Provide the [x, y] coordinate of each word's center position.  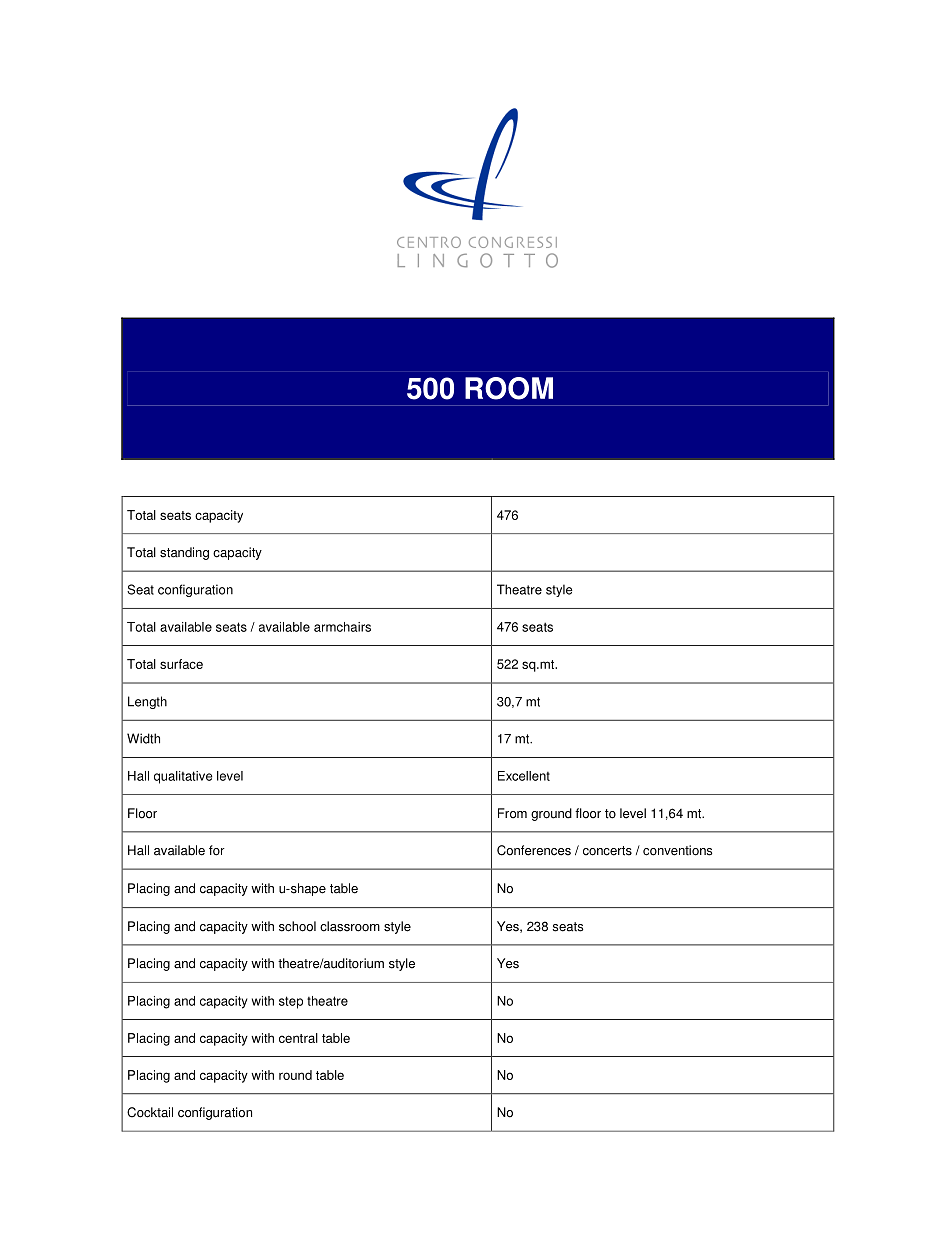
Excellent [524, 776]
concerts [607, 851]
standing [184, 553]
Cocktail [150, 1112]
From [512, 813]
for [217, 850]
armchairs [342, 627]
